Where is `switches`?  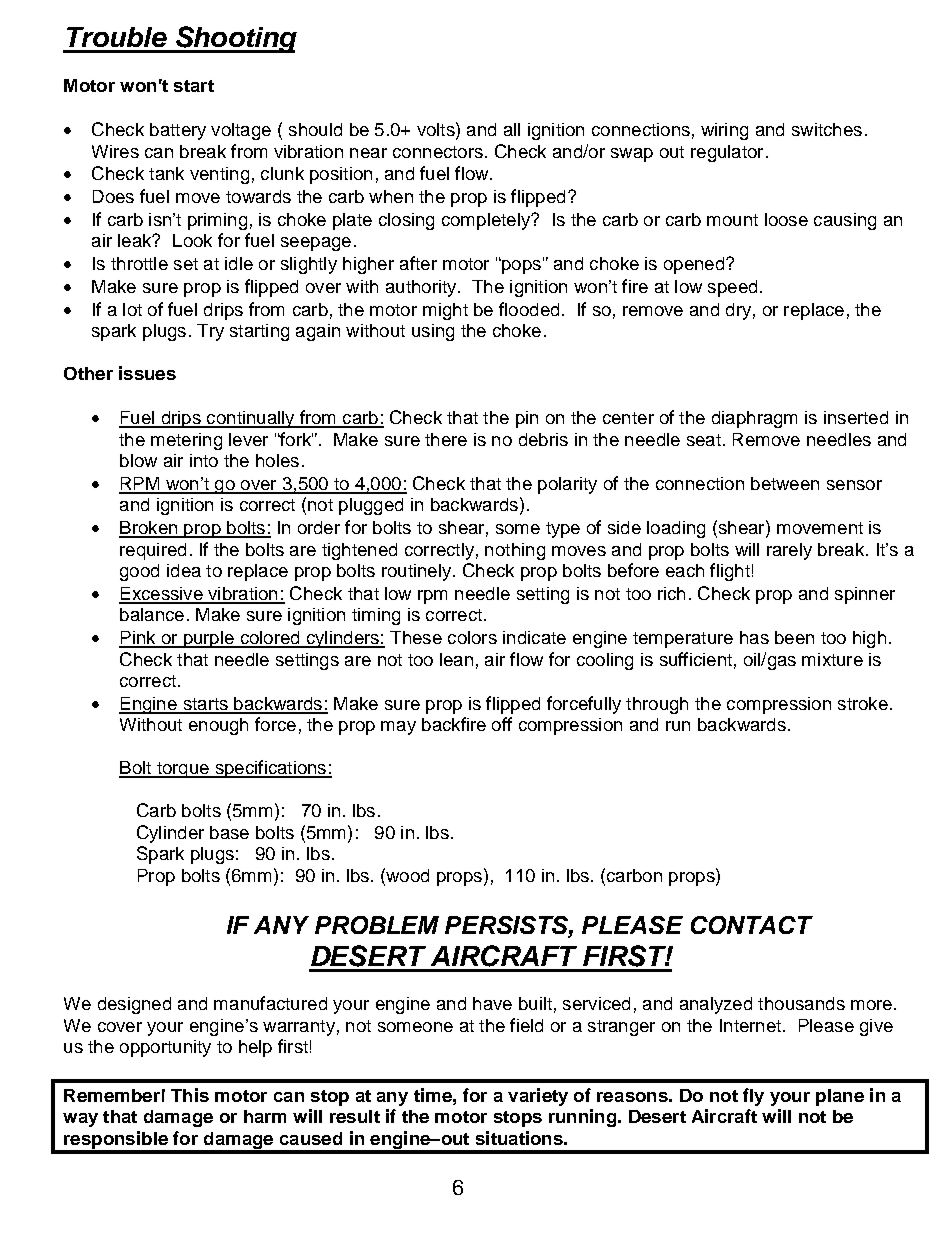
switches is located at coordinates (827, 129).
